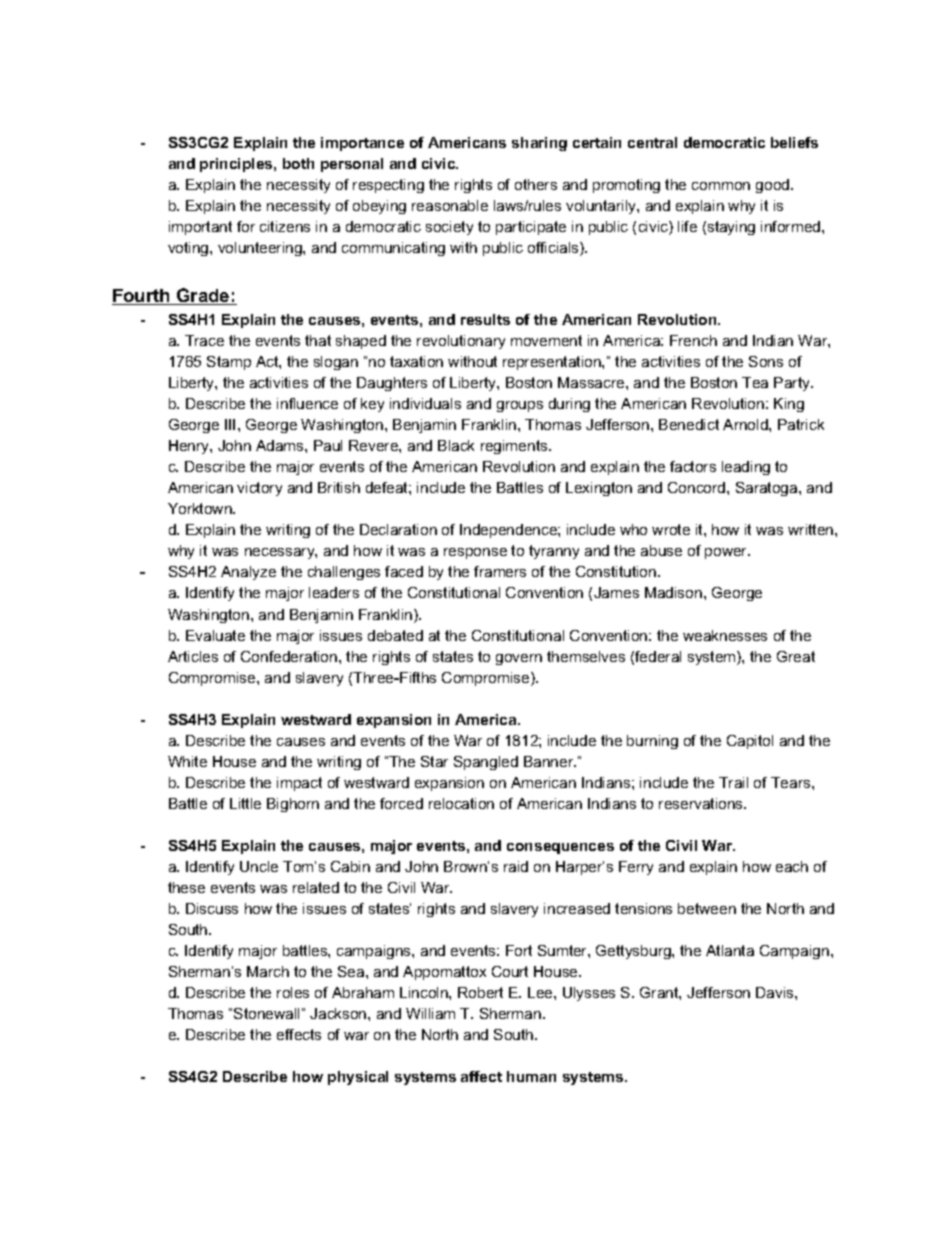  What do you see at coordinates (266, 1013) in the screenshot?
I see `Stonewall` at bounding box center [266, 1013].
